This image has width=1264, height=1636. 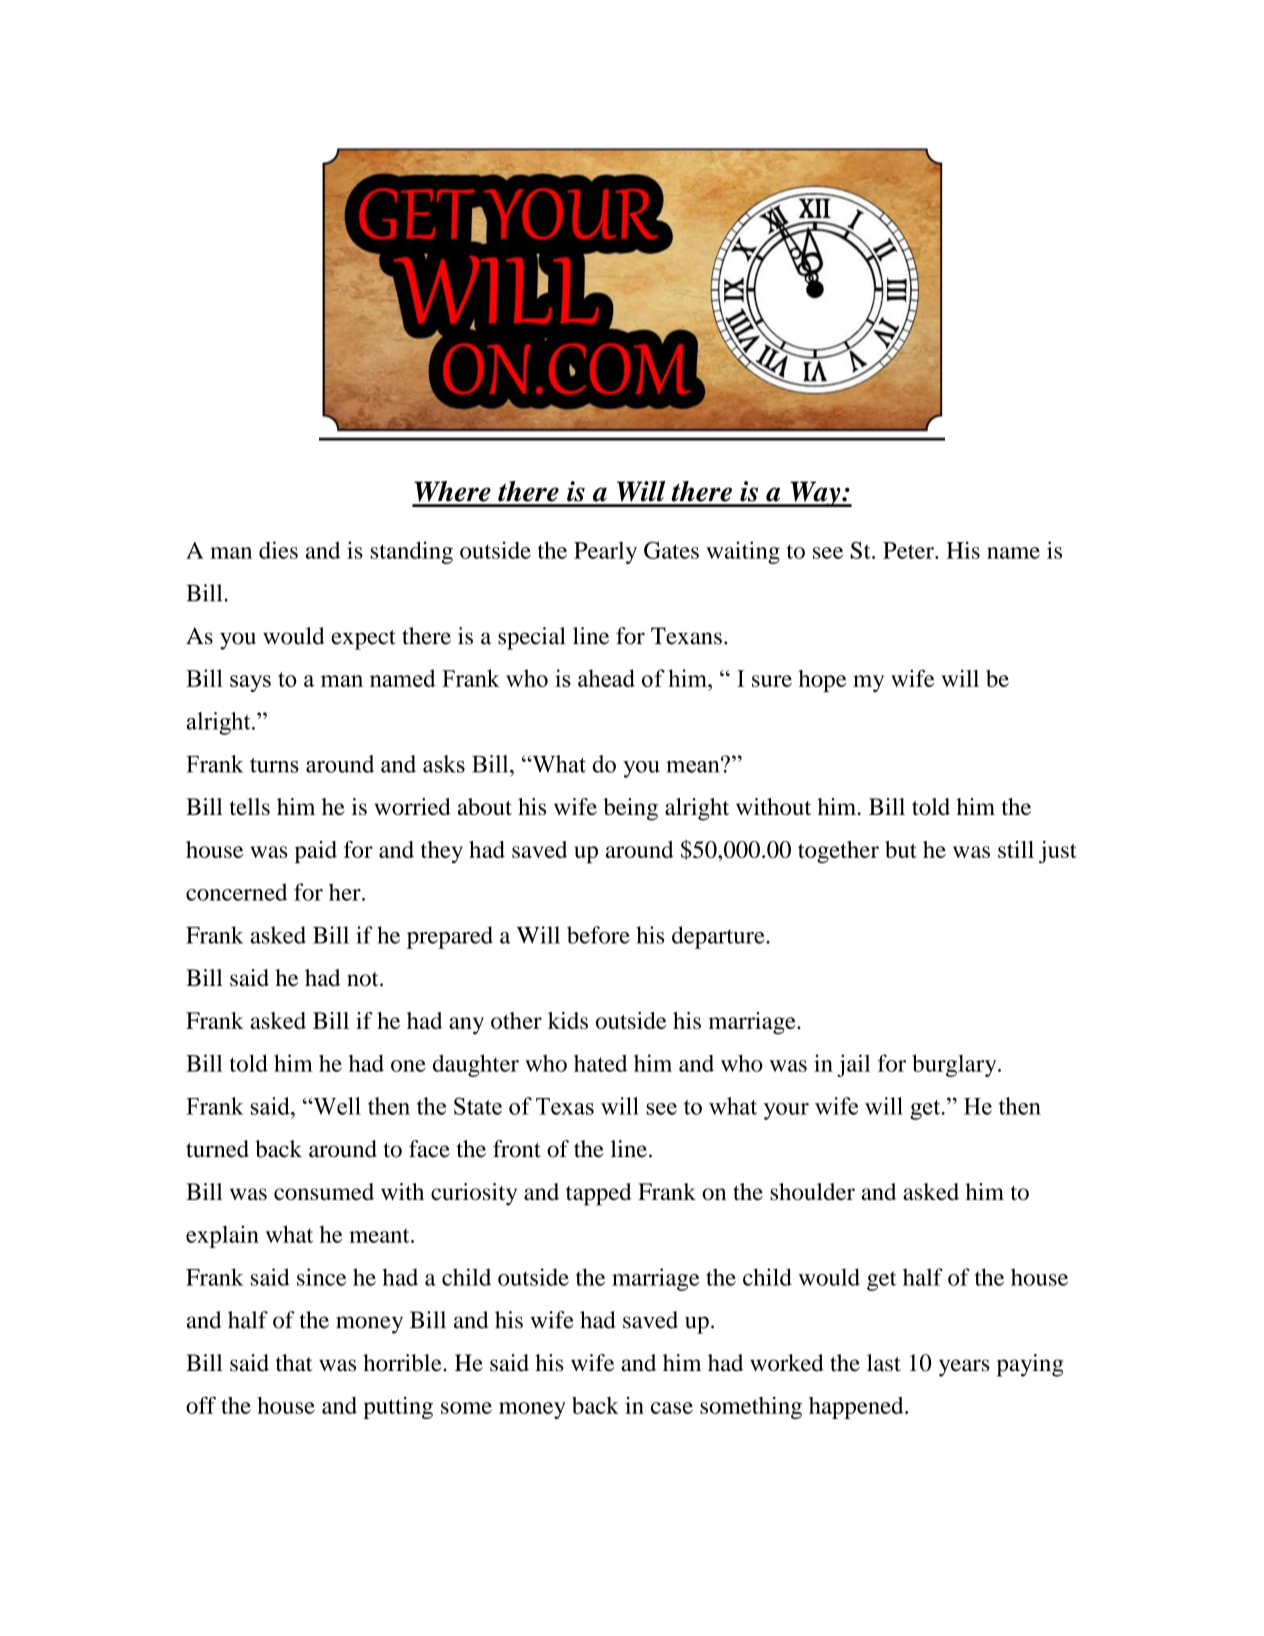 What do you see at coordinates (909, 550) in the image?
I see `Peter` at bounding box center [909, 550].
